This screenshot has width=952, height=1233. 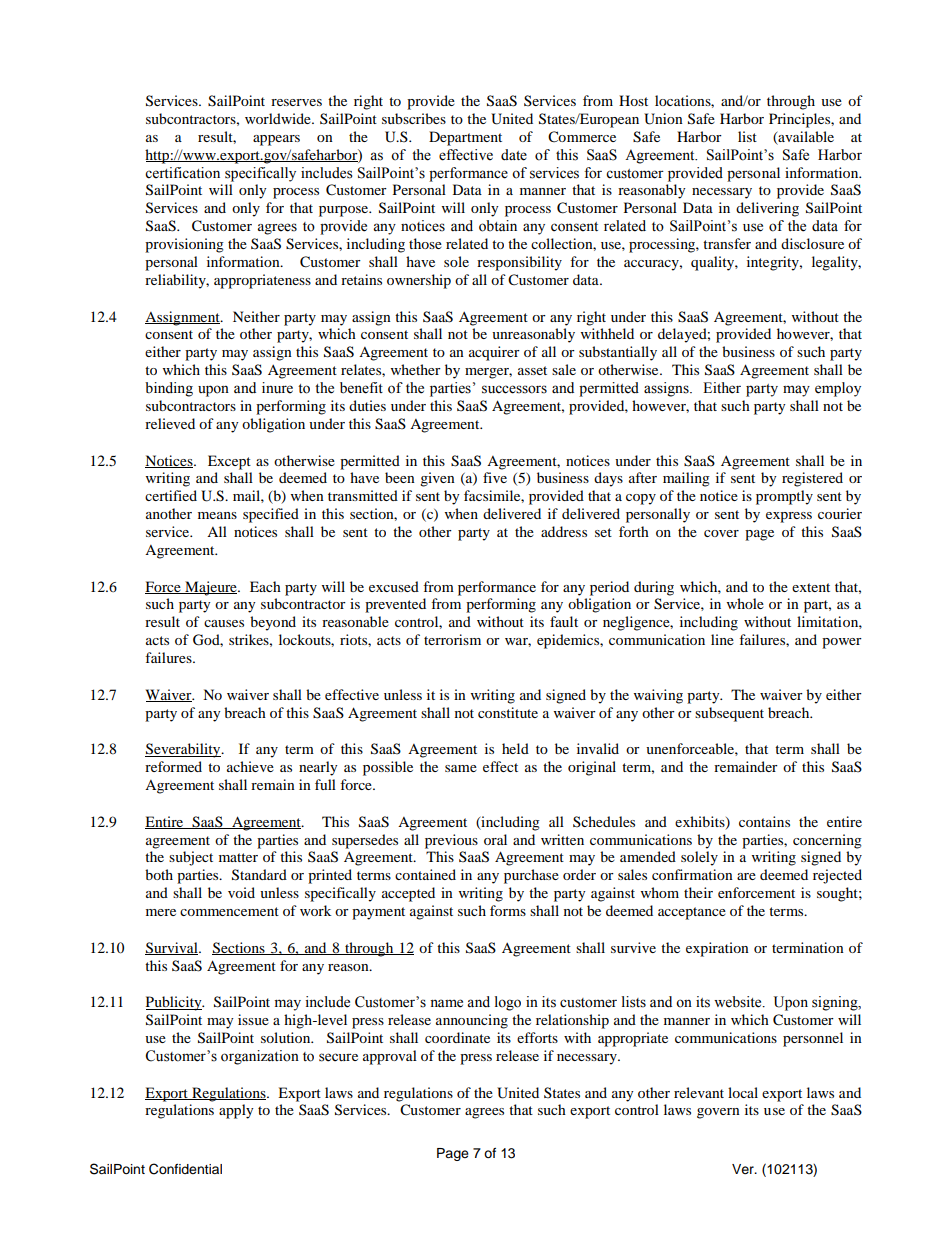 What do you see at coordinates (236, 1111) in the screenshot?
I see `apply` at bounding box center [236, 1111].
